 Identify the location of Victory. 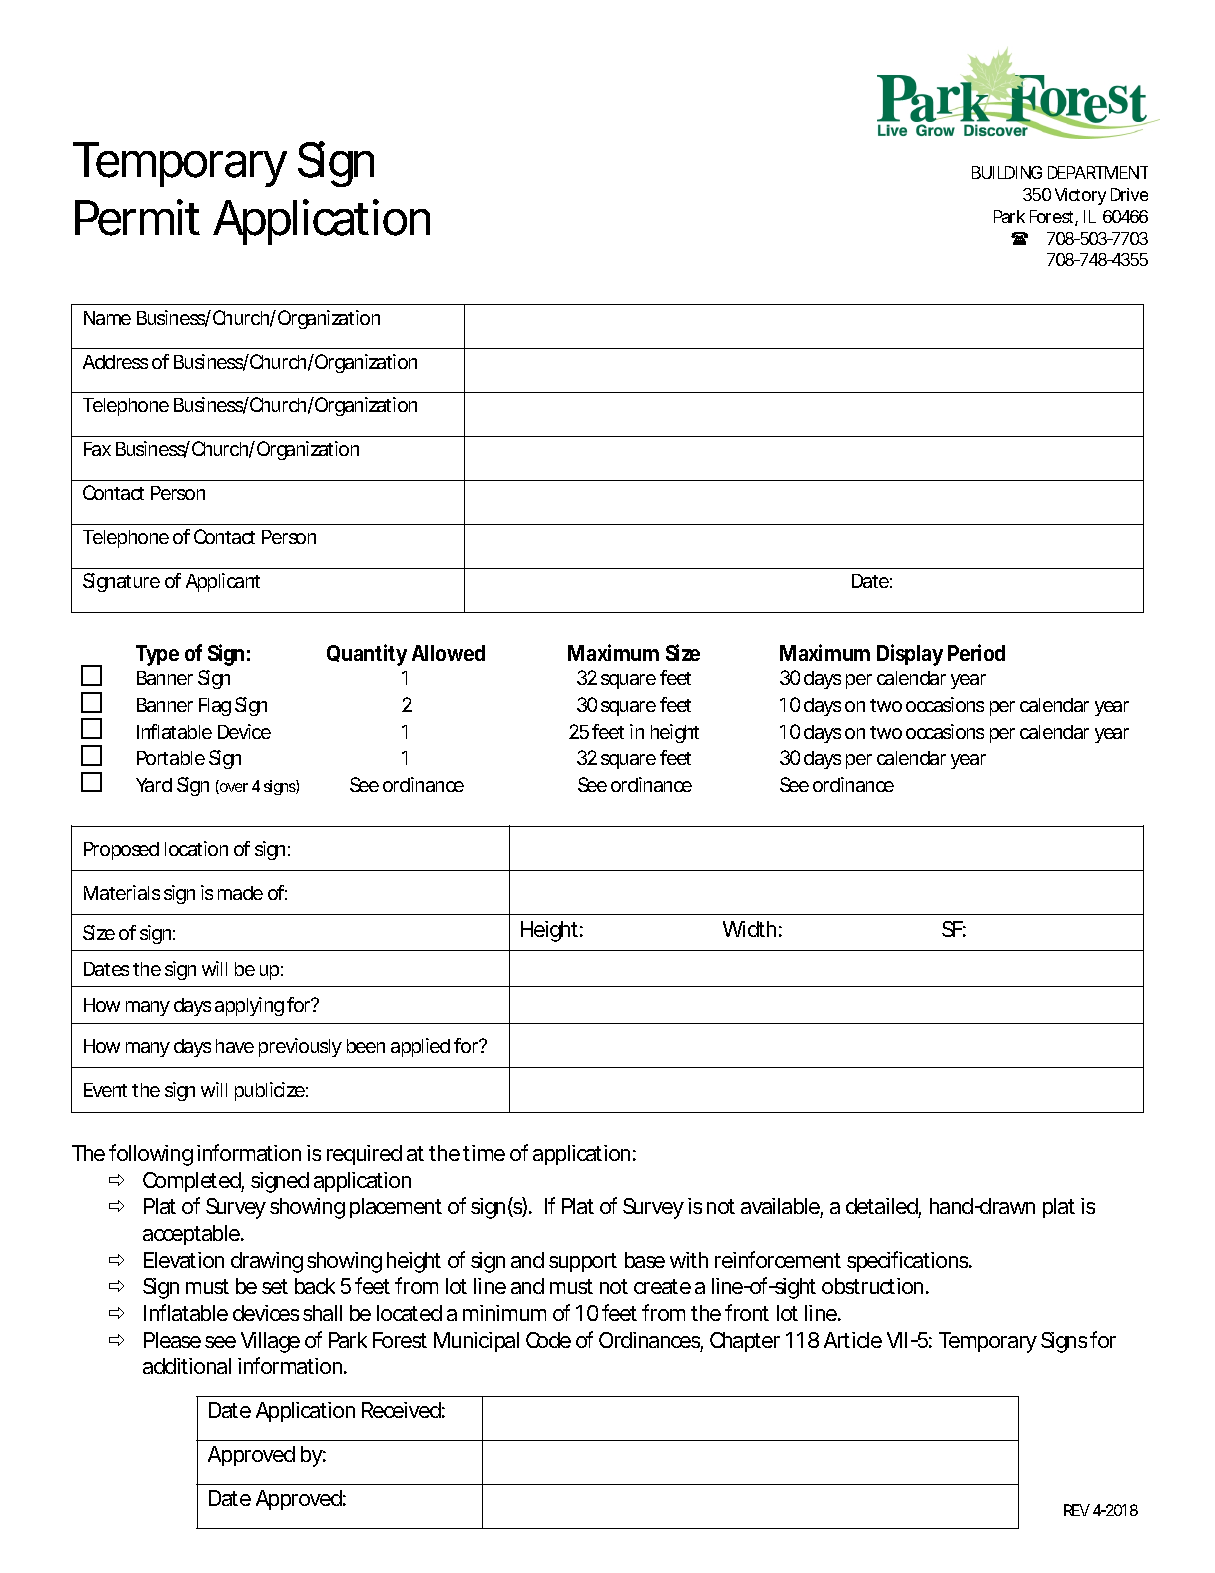
(1080, 196).
